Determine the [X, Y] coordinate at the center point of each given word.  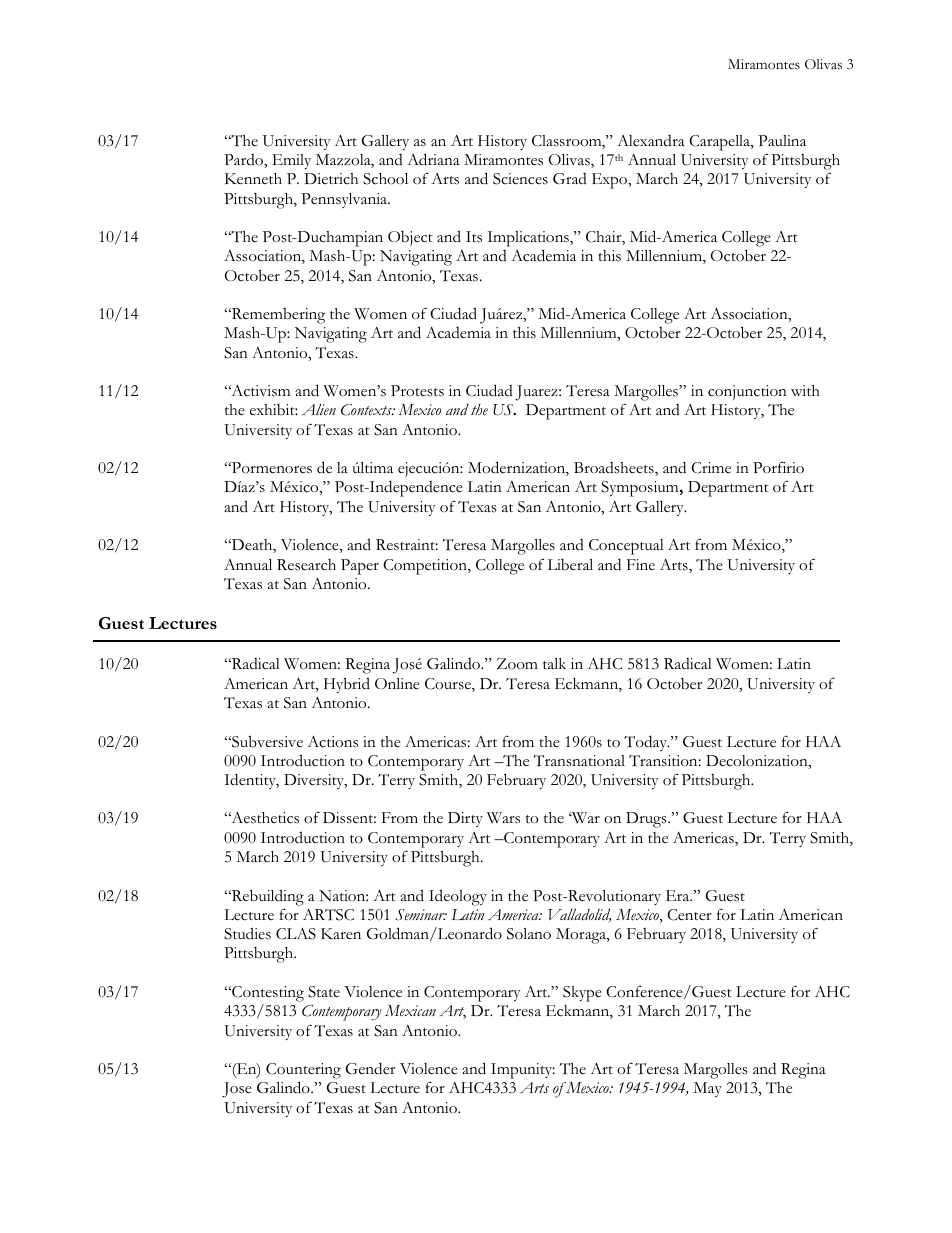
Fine [641, 564]
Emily [291, 161]
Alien [319, 410]
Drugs [647, 820]
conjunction [747, 392]
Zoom [517, 664]
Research [306, 565]
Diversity [315, 781]
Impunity [523, 1071]
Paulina [782, 140]
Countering [303, 1071]
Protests [417, 391]
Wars [503, 818]
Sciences [520, 179]
